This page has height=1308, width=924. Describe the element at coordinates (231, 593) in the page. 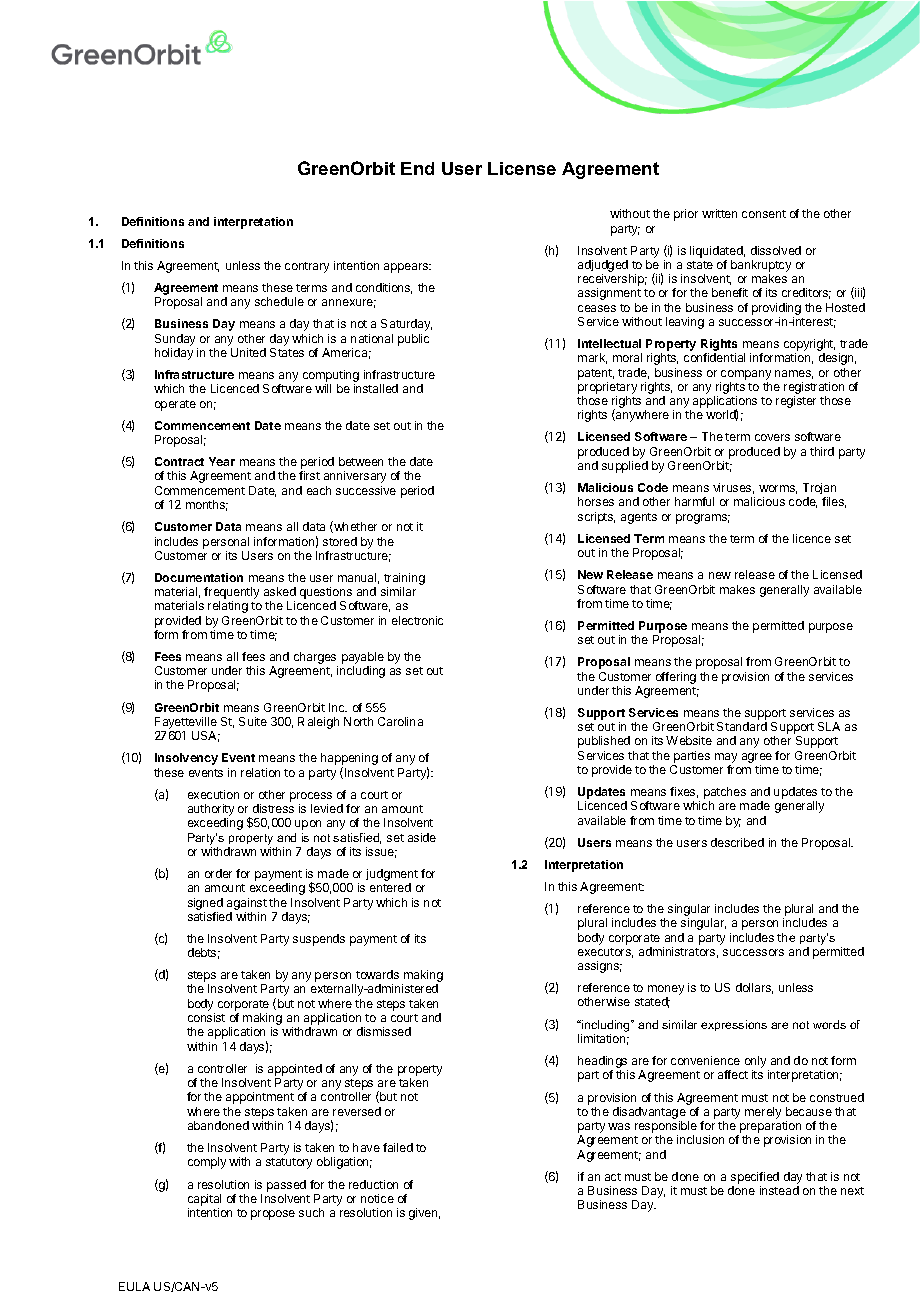

I see `frequently` at that location.
